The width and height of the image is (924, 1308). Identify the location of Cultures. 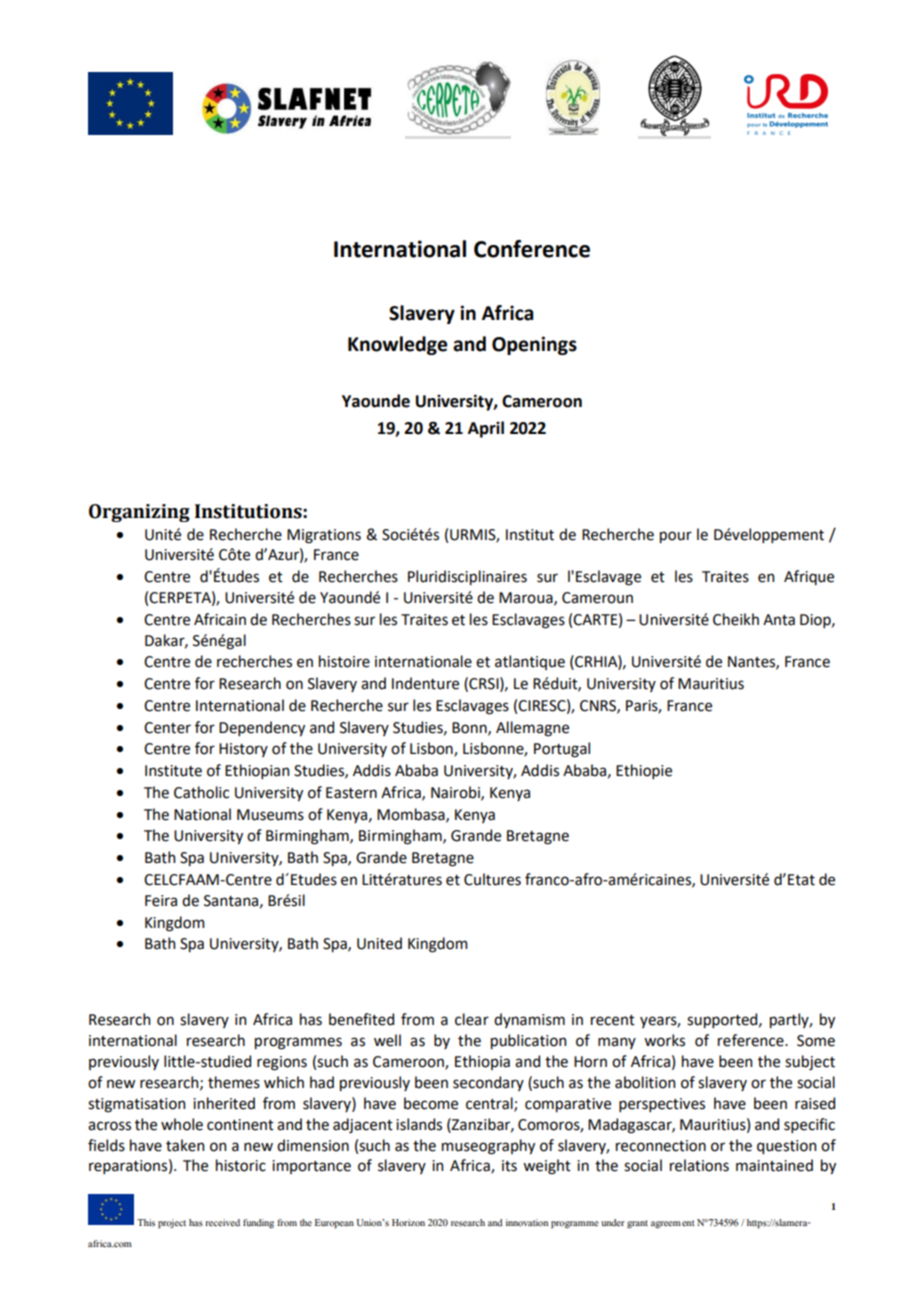
(492, 879).
